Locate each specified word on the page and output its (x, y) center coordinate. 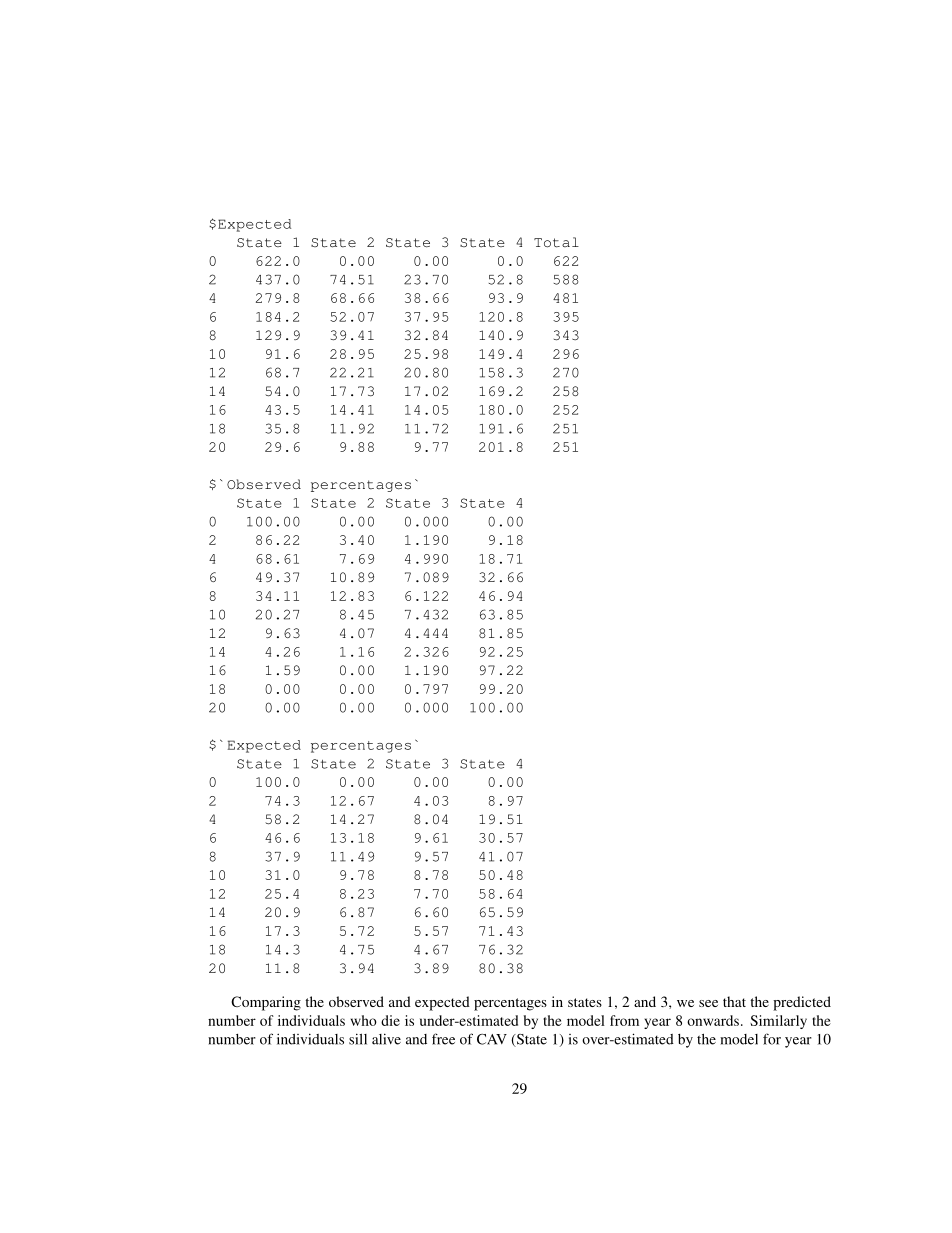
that (734, 1001)
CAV (492, 1039)
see (708, 1003)
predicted (802, 1003)
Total (556, 242)
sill (358, 1039)
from (624, 1020)
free (443, 1039)
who (364, 1020)
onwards (713, 1020)
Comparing (266, 1003)
